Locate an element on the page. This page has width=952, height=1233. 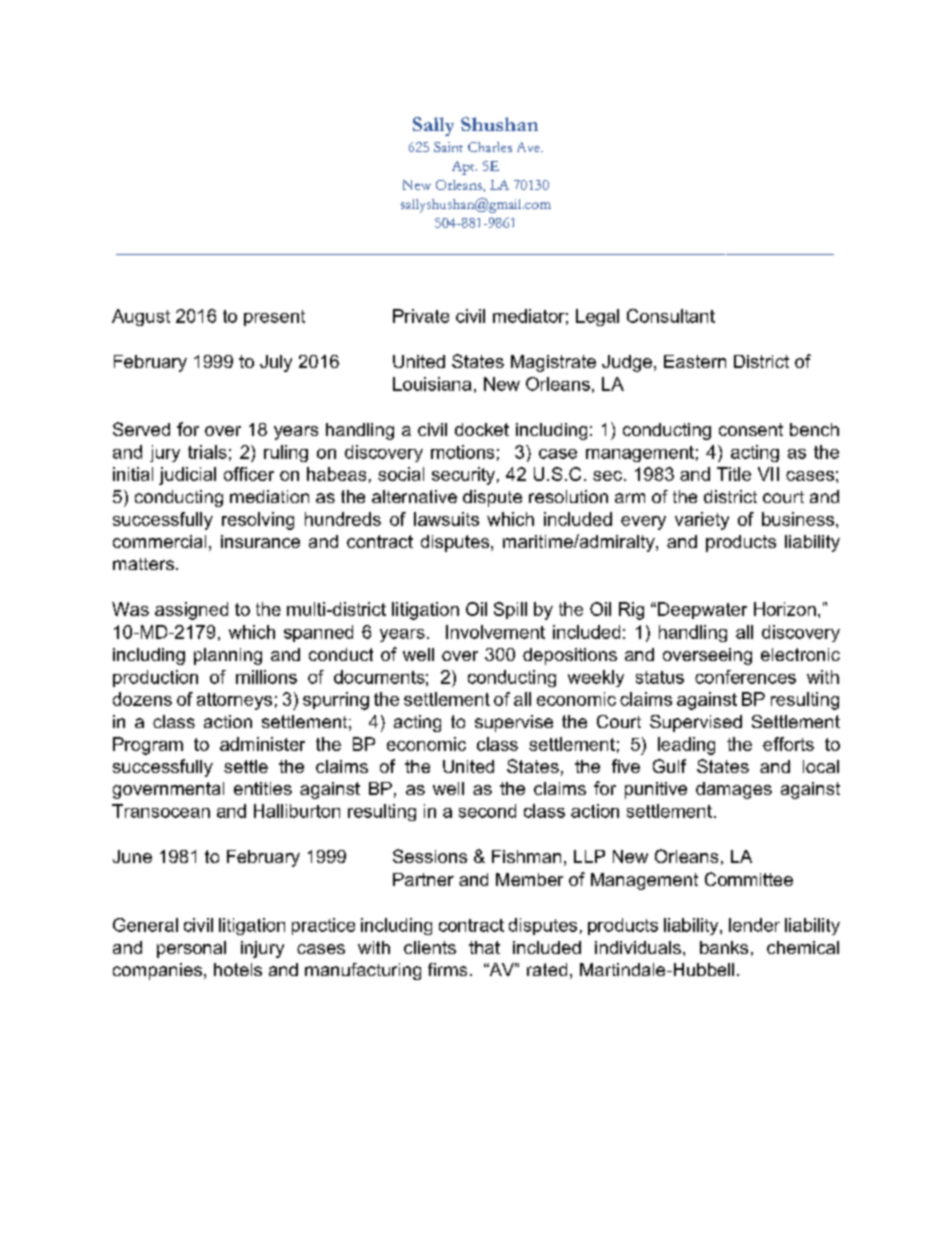
variety is located at coordinates (702, 521).
